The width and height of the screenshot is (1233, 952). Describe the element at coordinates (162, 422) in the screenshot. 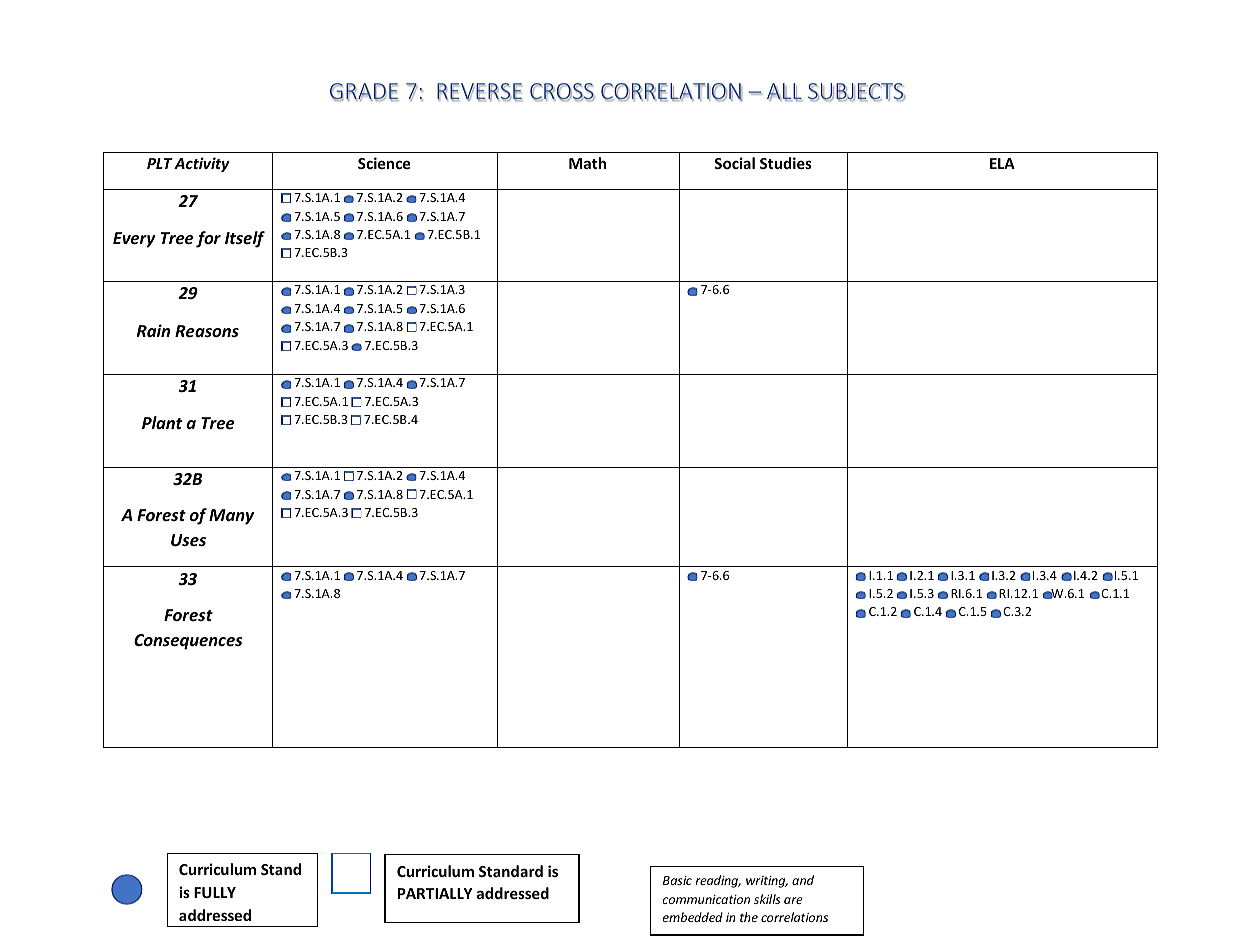

I see `Plant` at that location.
